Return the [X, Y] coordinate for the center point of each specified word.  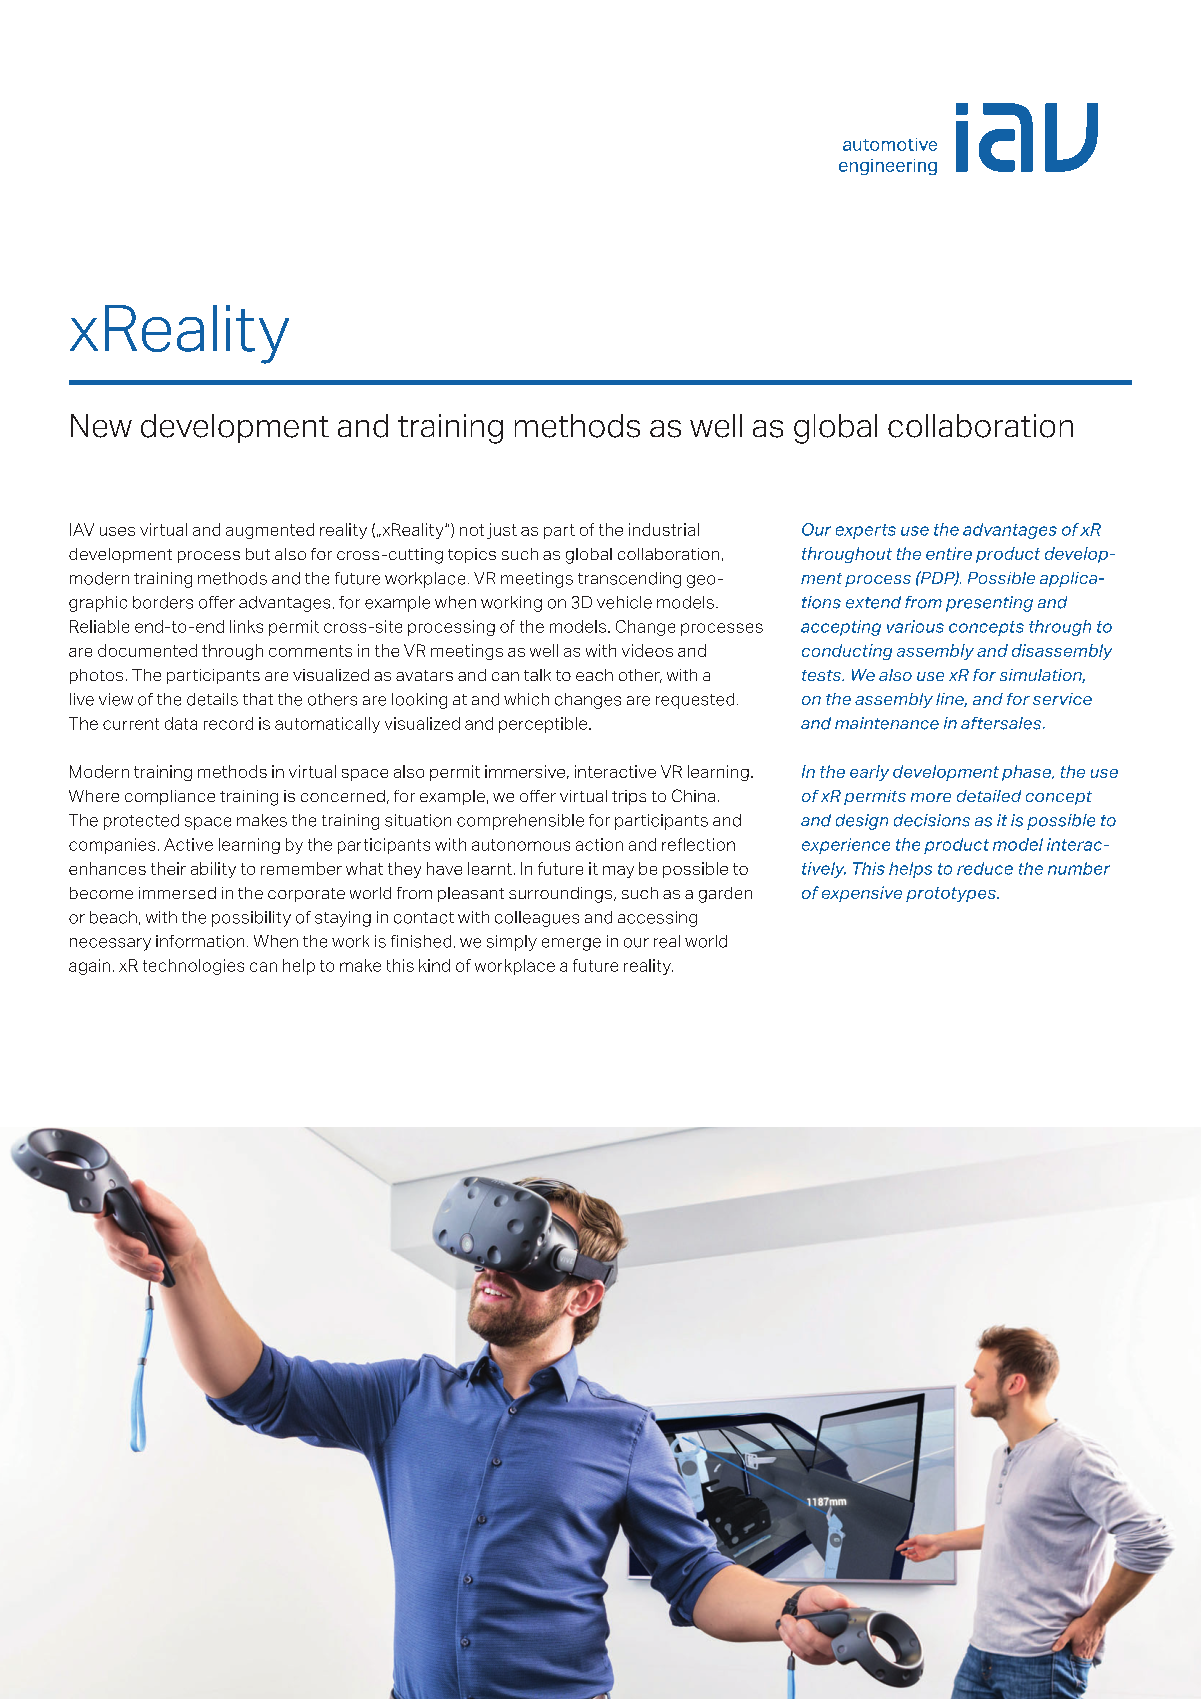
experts [866, 531]
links [246, 626]
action [599, 844]
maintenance [887, 723]
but [258, 554]
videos [647, 650]
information [200, 941]
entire [949, 553]
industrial [664, 529]
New [101, 426]
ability [213, 870]
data [181, 723]
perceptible [544, 725]
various [915, 626]
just [502, 531]
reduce [985, 868]
